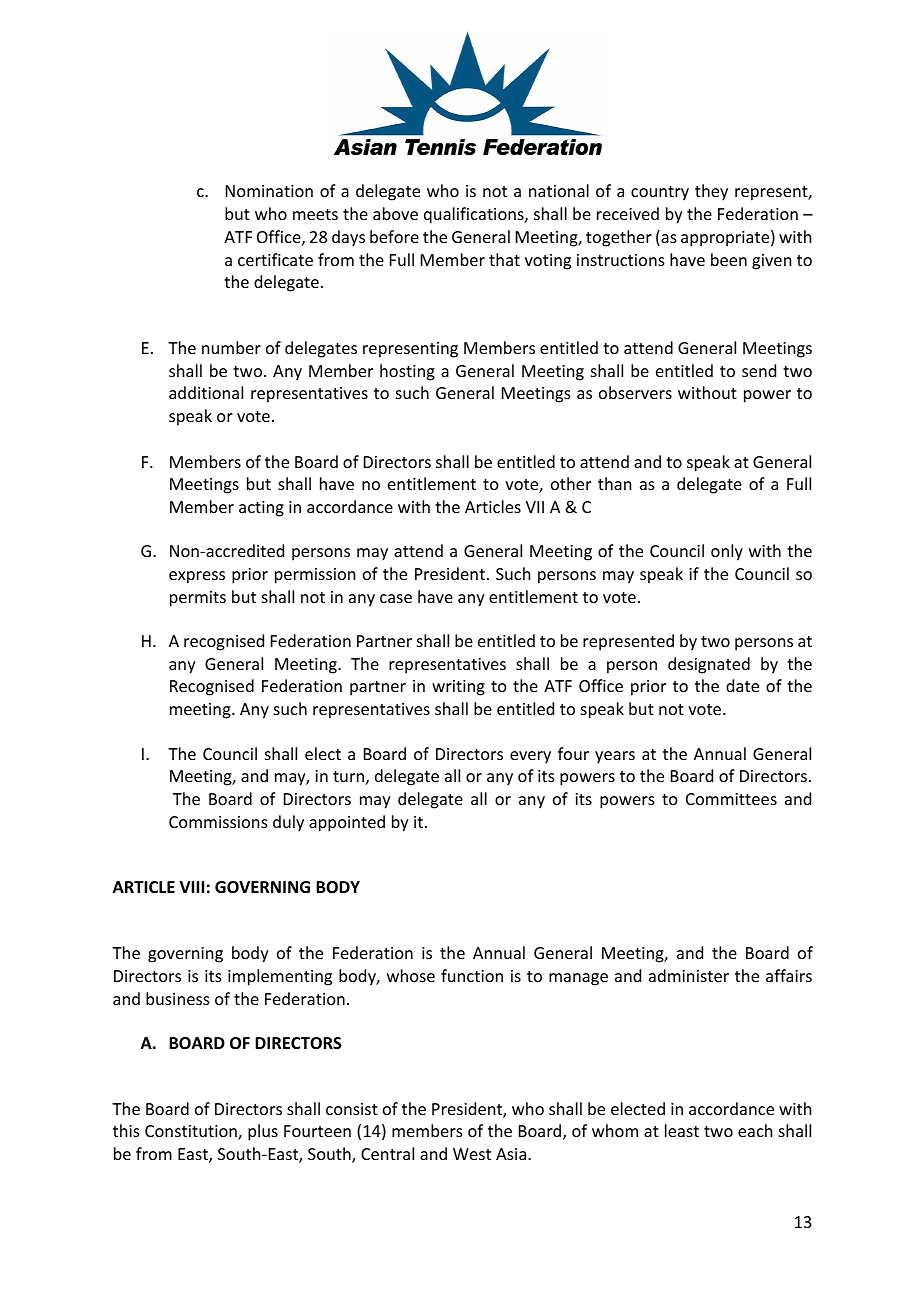 The height and width of the image is (1308, 924). I want to click on acting, so click(261, 509).
